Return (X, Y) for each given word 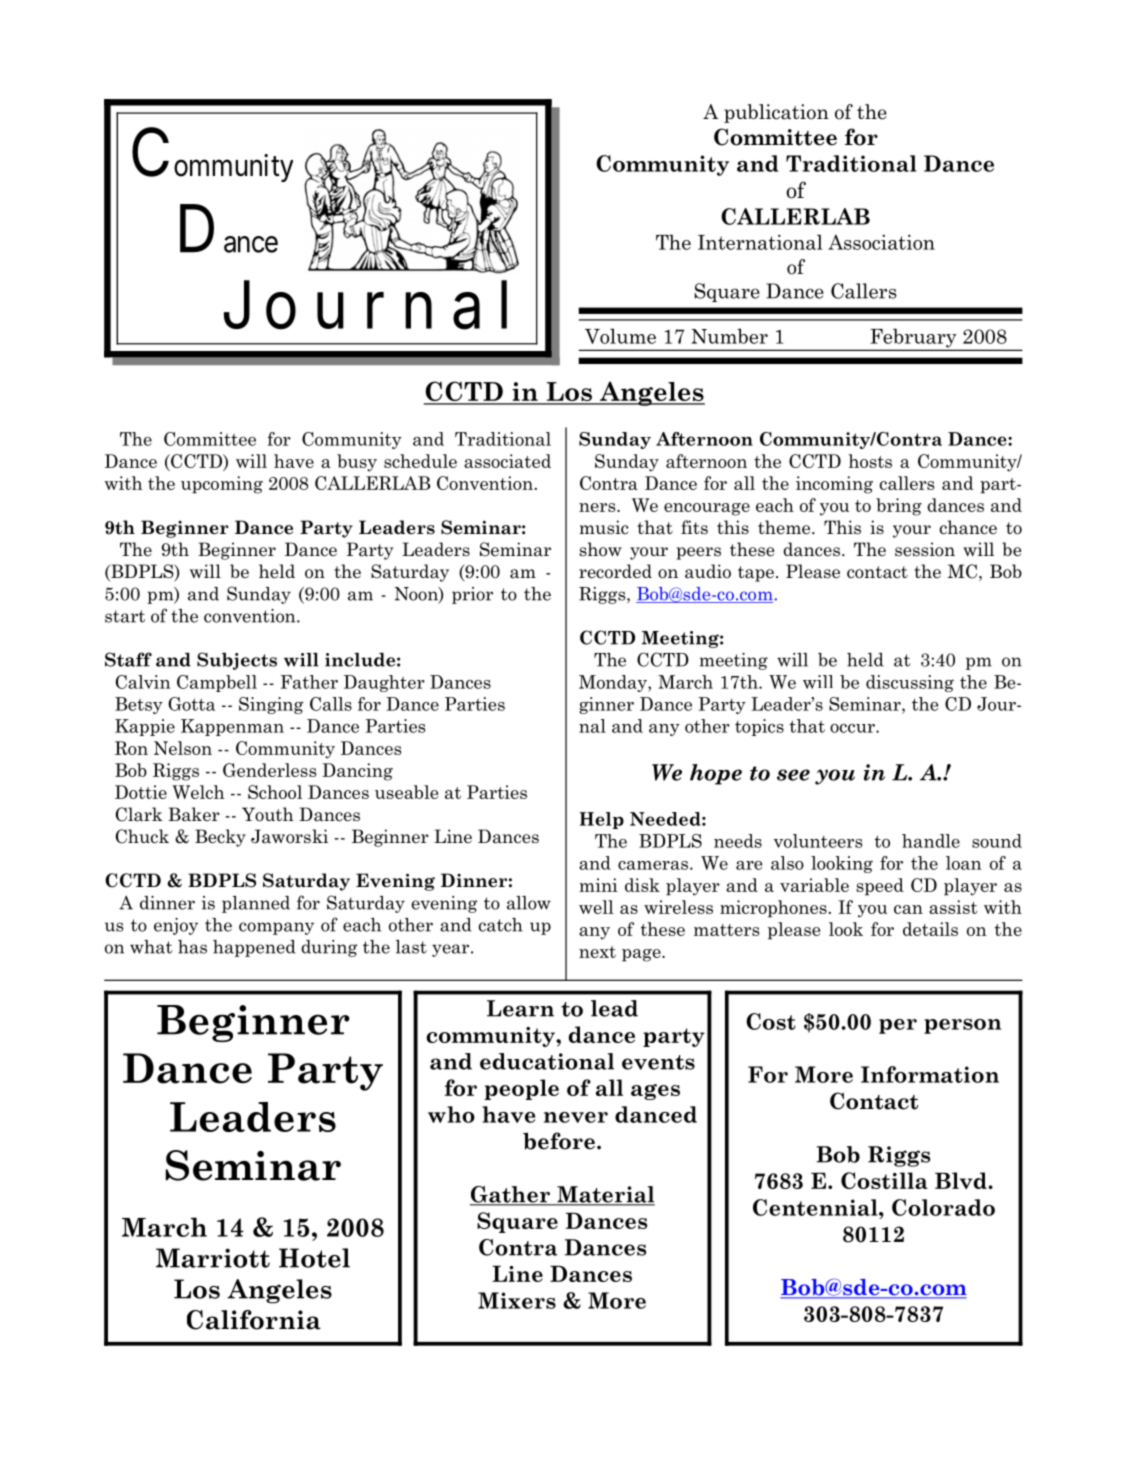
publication (776, 113)
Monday (614, 683)
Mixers (517, 1300)
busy (357, 463)
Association (881, 242)
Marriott (213, 1258)
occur (853, 728)
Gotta (191, 704)
